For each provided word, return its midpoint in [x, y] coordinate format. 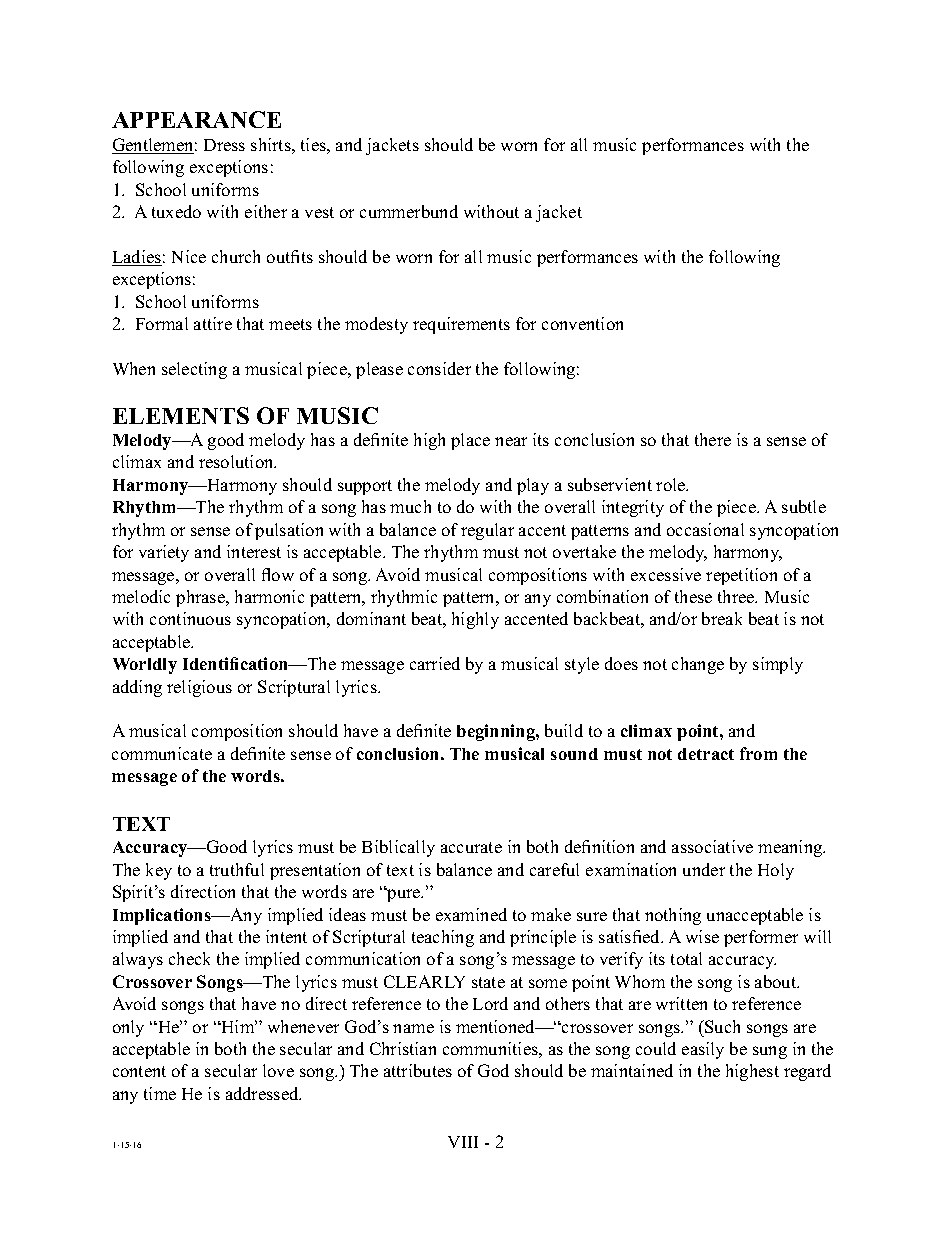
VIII [463, 1142]
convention [582, 323]
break [722, 618]
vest [319, 212]
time [160, 1093]
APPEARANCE [196, 119]
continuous [190, 618]
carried [435, 663]
